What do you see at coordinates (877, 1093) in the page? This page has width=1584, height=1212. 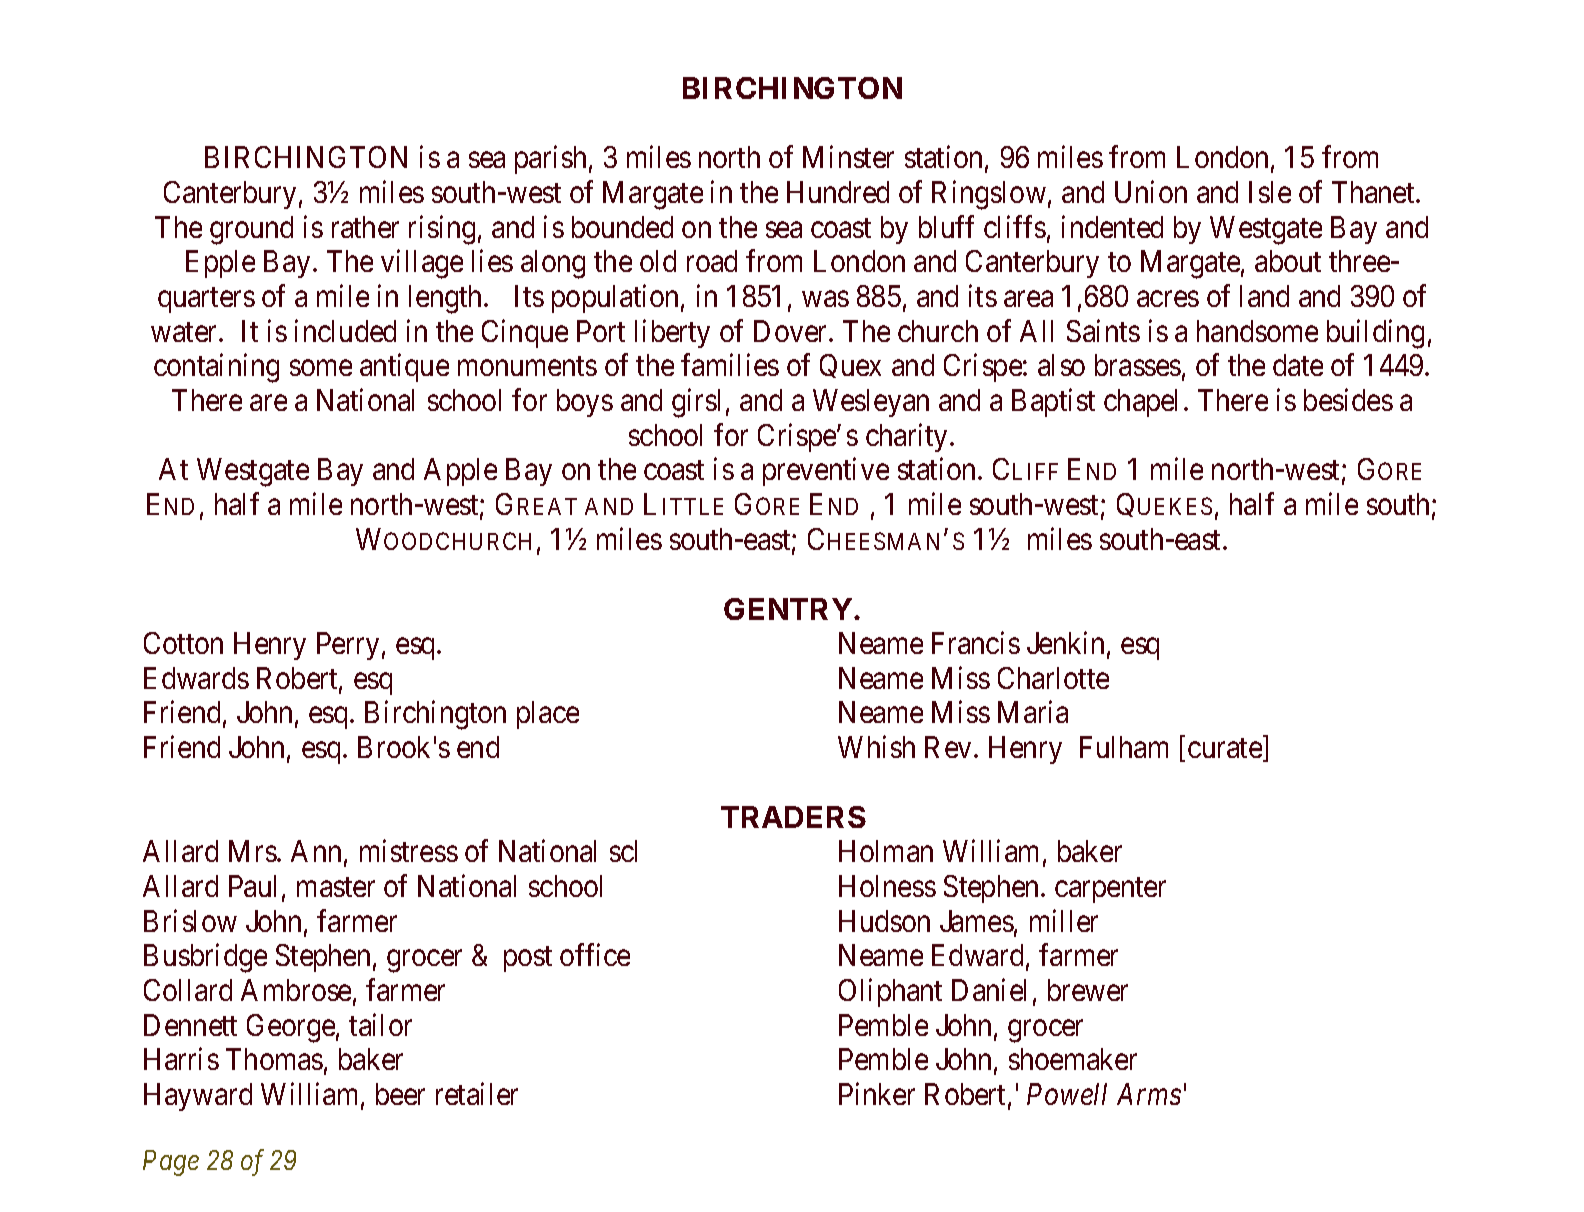 I see `Pinker` at bounding box center [877, 1093].
